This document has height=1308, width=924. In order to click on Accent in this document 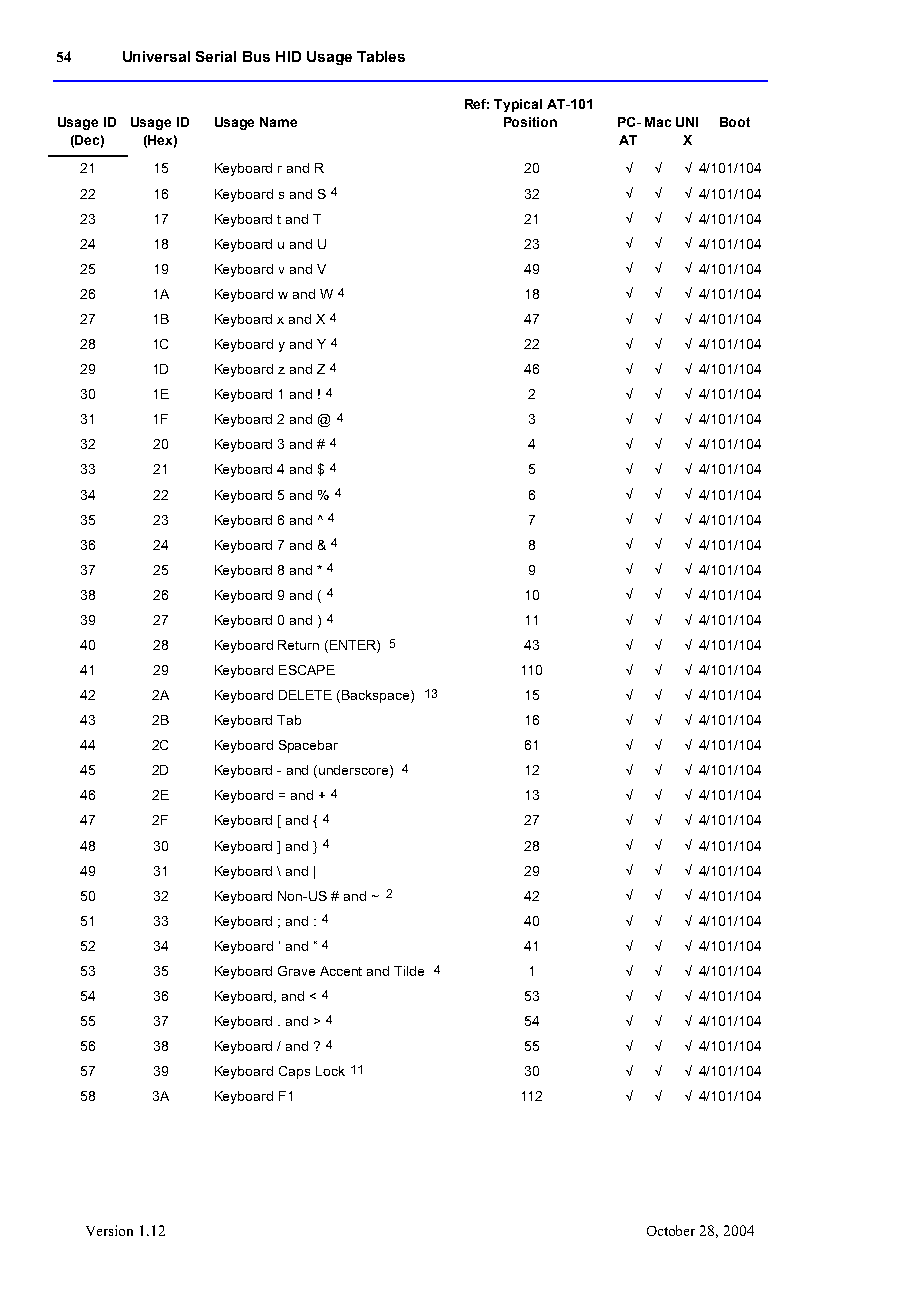, I will do `click(341, 971)`.
